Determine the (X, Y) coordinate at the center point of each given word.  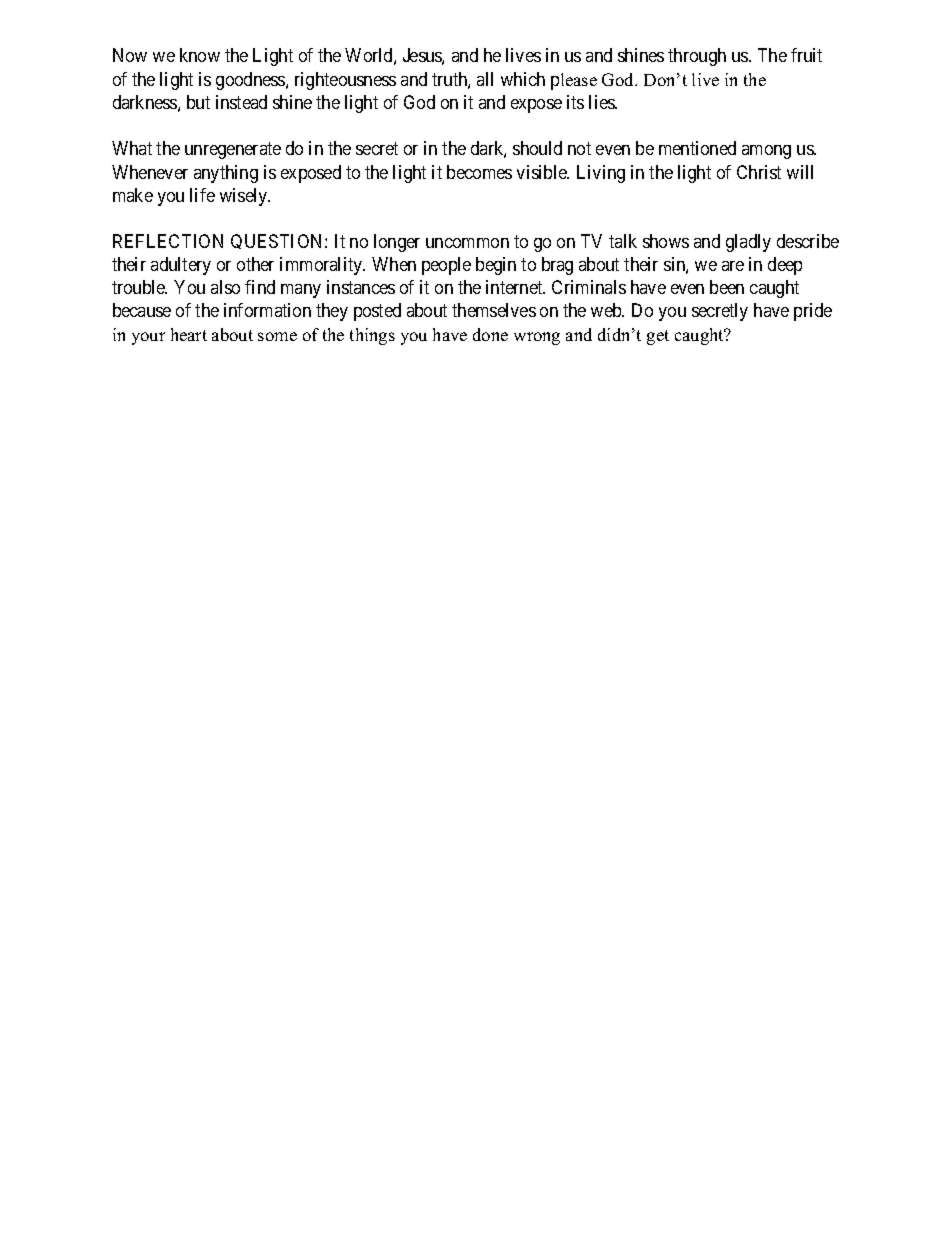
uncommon (467, 243)
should (537, 148)
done (490, 334)
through (697, 57)
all (485, 79)
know (200, 55)
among (766, 152)
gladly (748, 243)
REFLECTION (168, 241)
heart (189, 334)
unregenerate (233, 150)
